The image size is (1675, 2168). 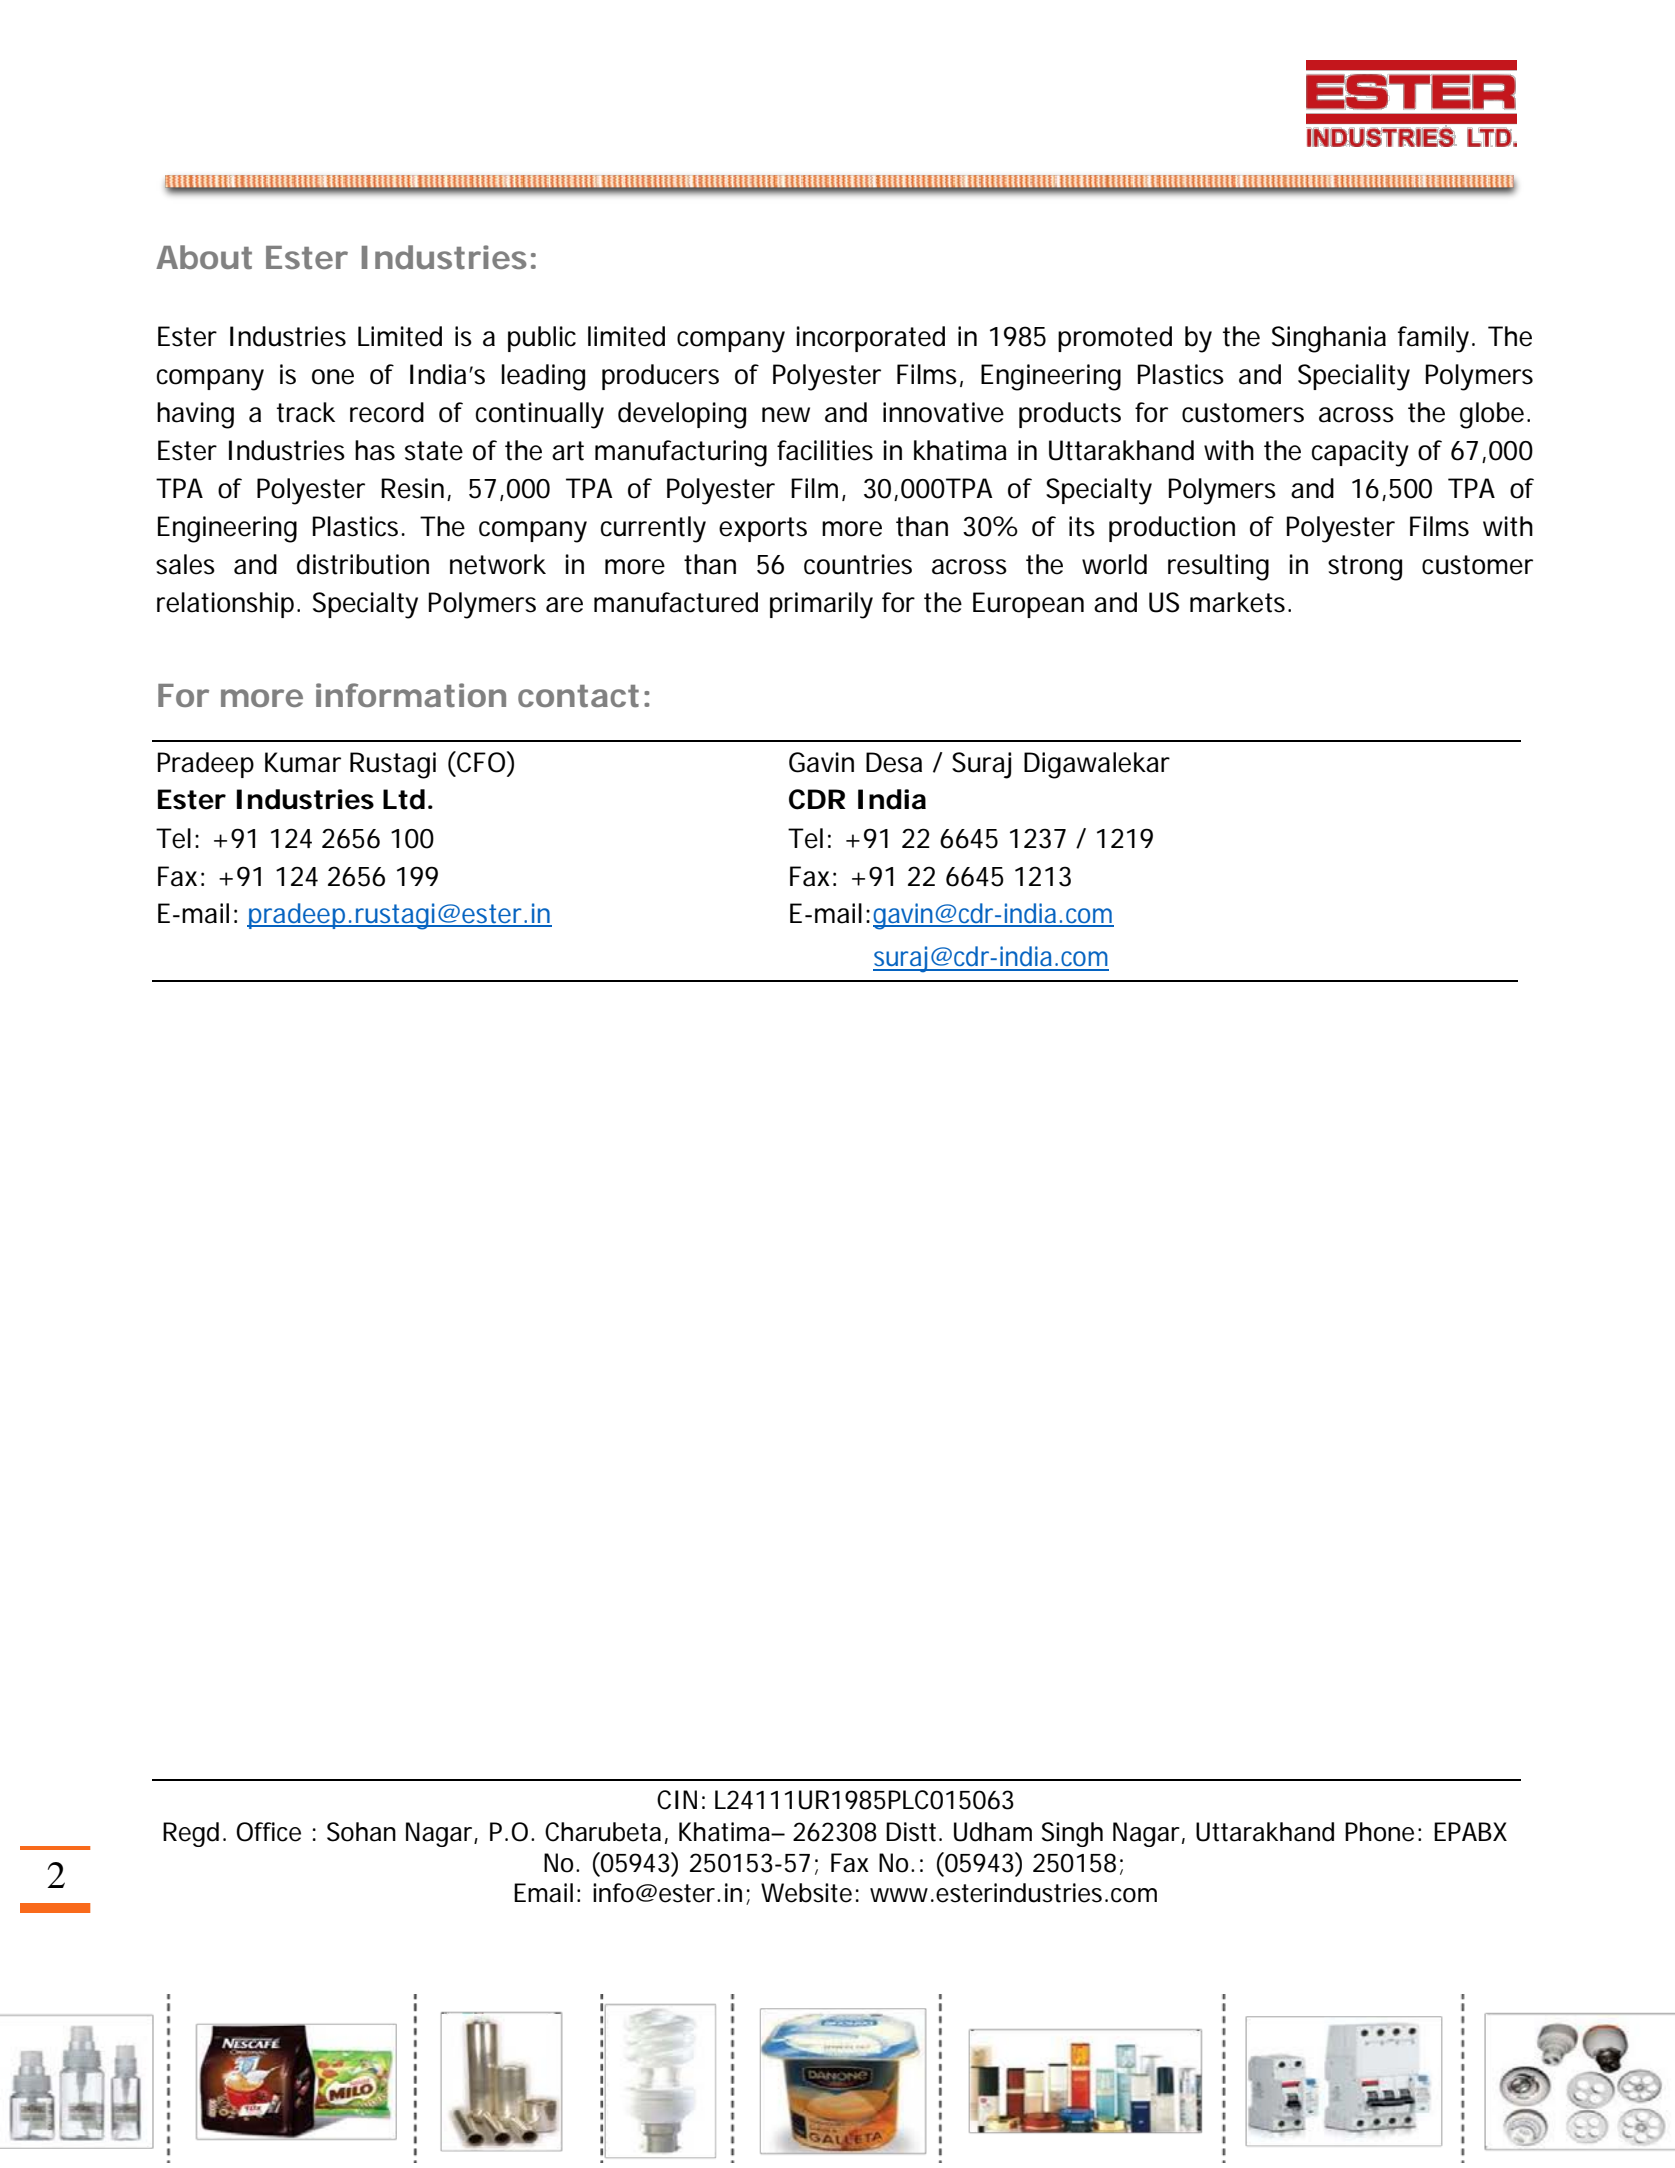 I want to click on Desa, so click(x=894, y=762).
